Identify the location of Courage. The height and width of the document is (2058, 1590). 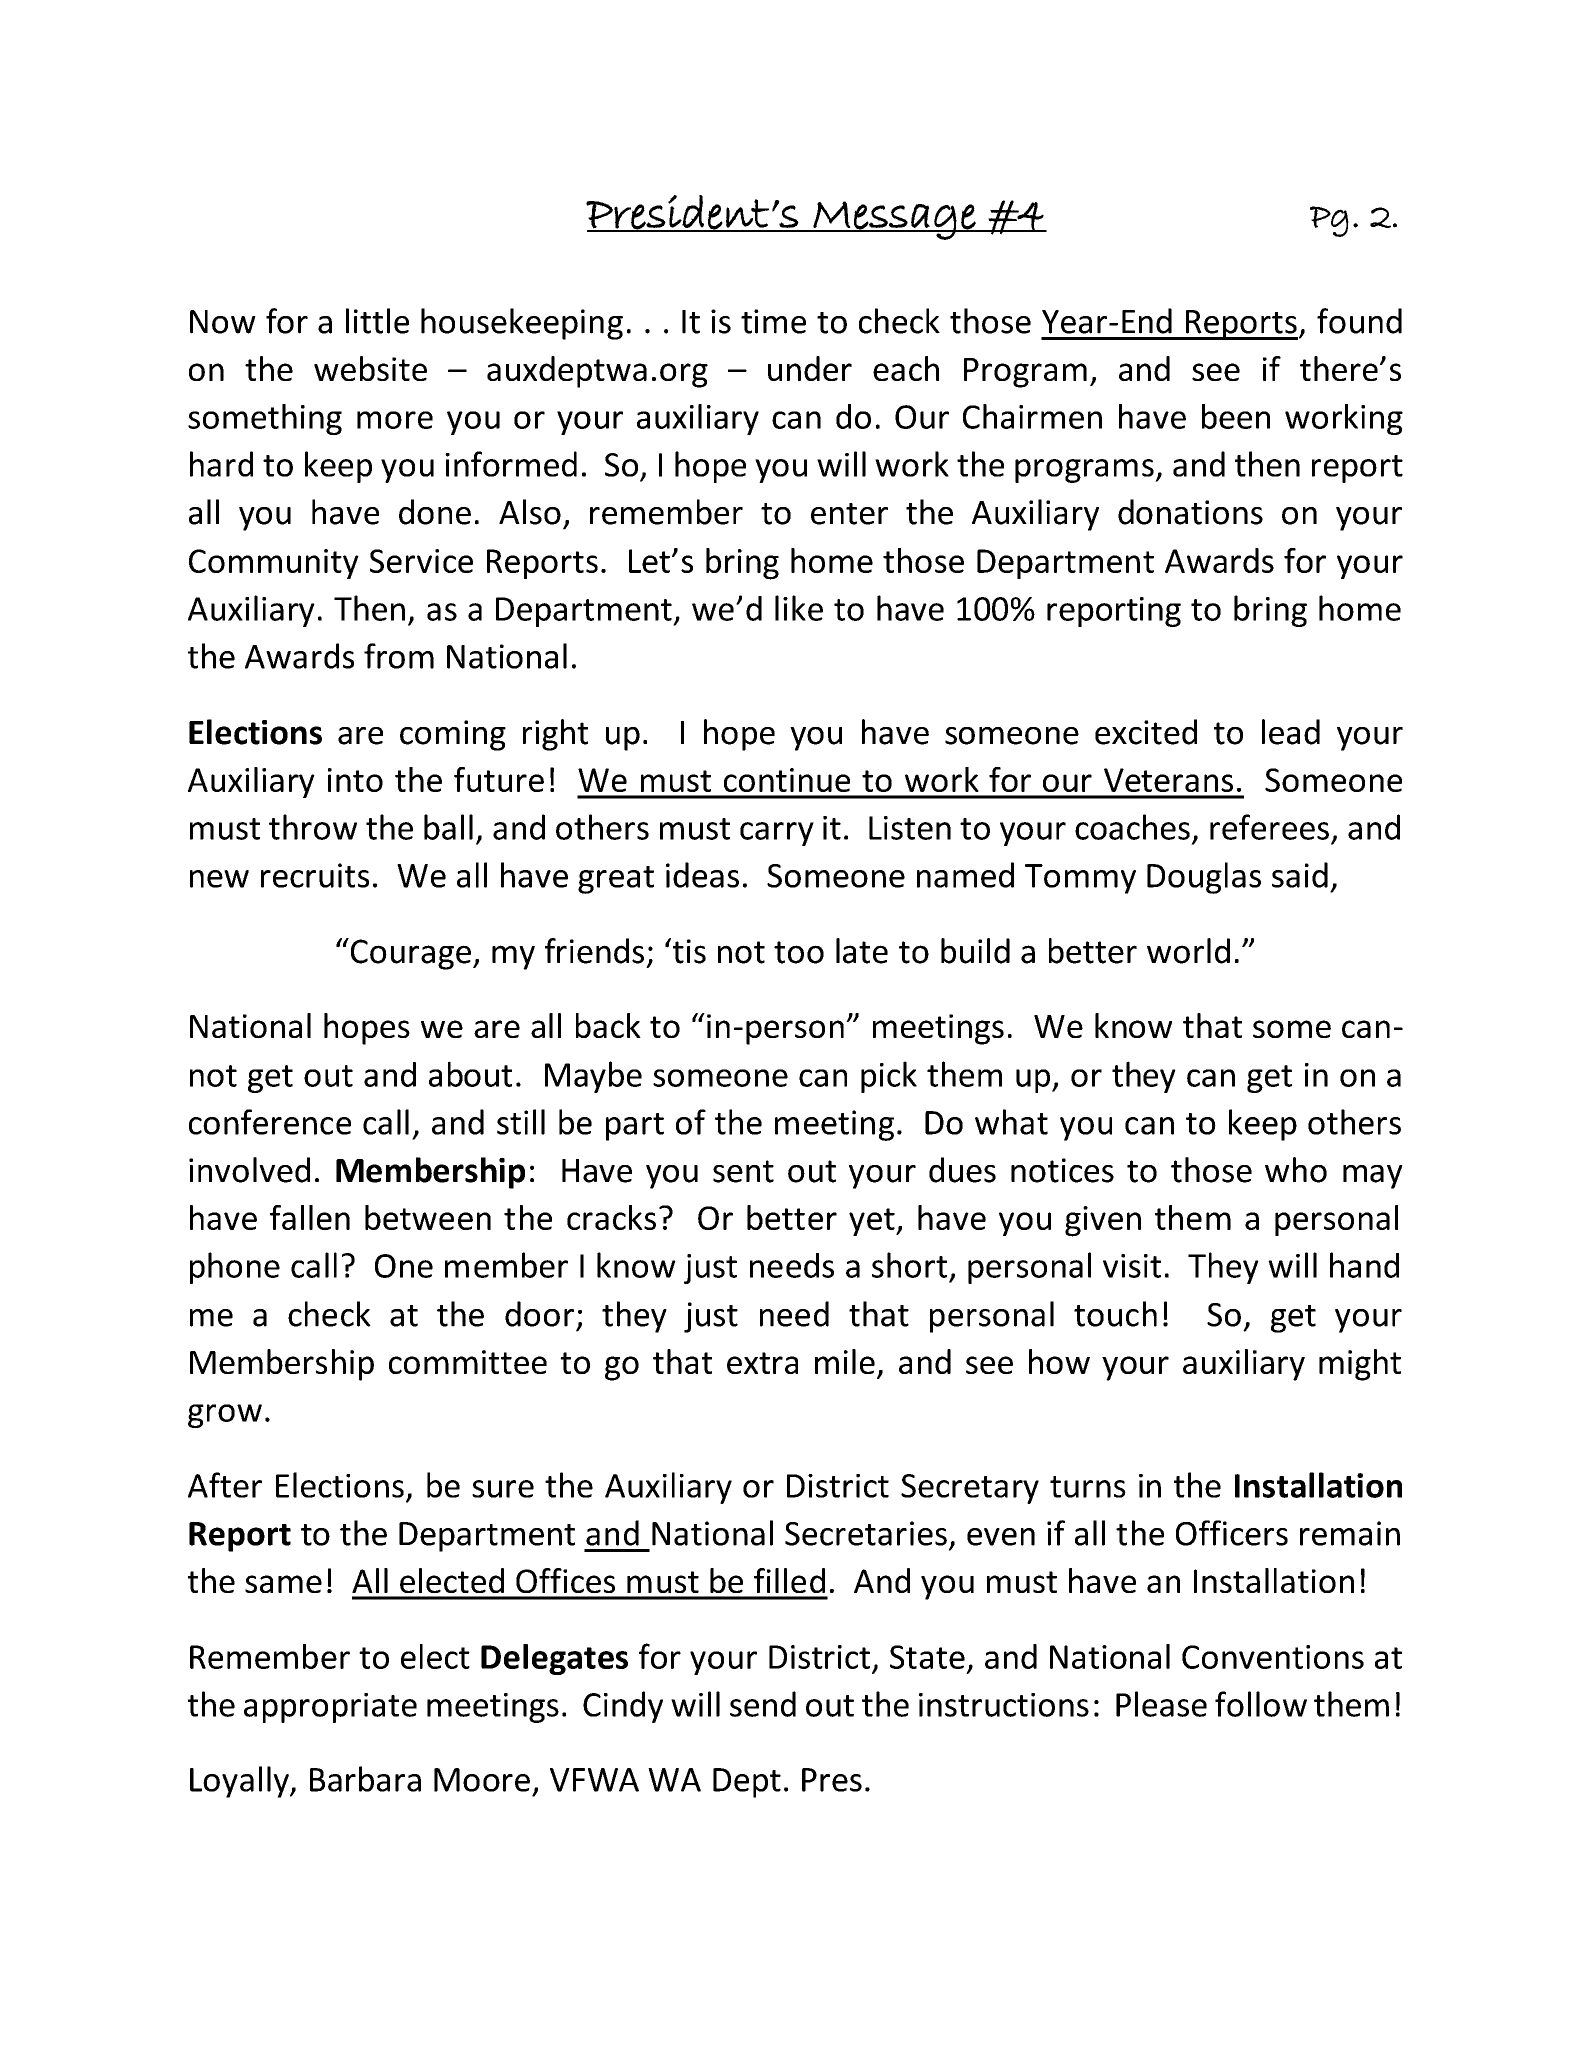
(409, 954).
